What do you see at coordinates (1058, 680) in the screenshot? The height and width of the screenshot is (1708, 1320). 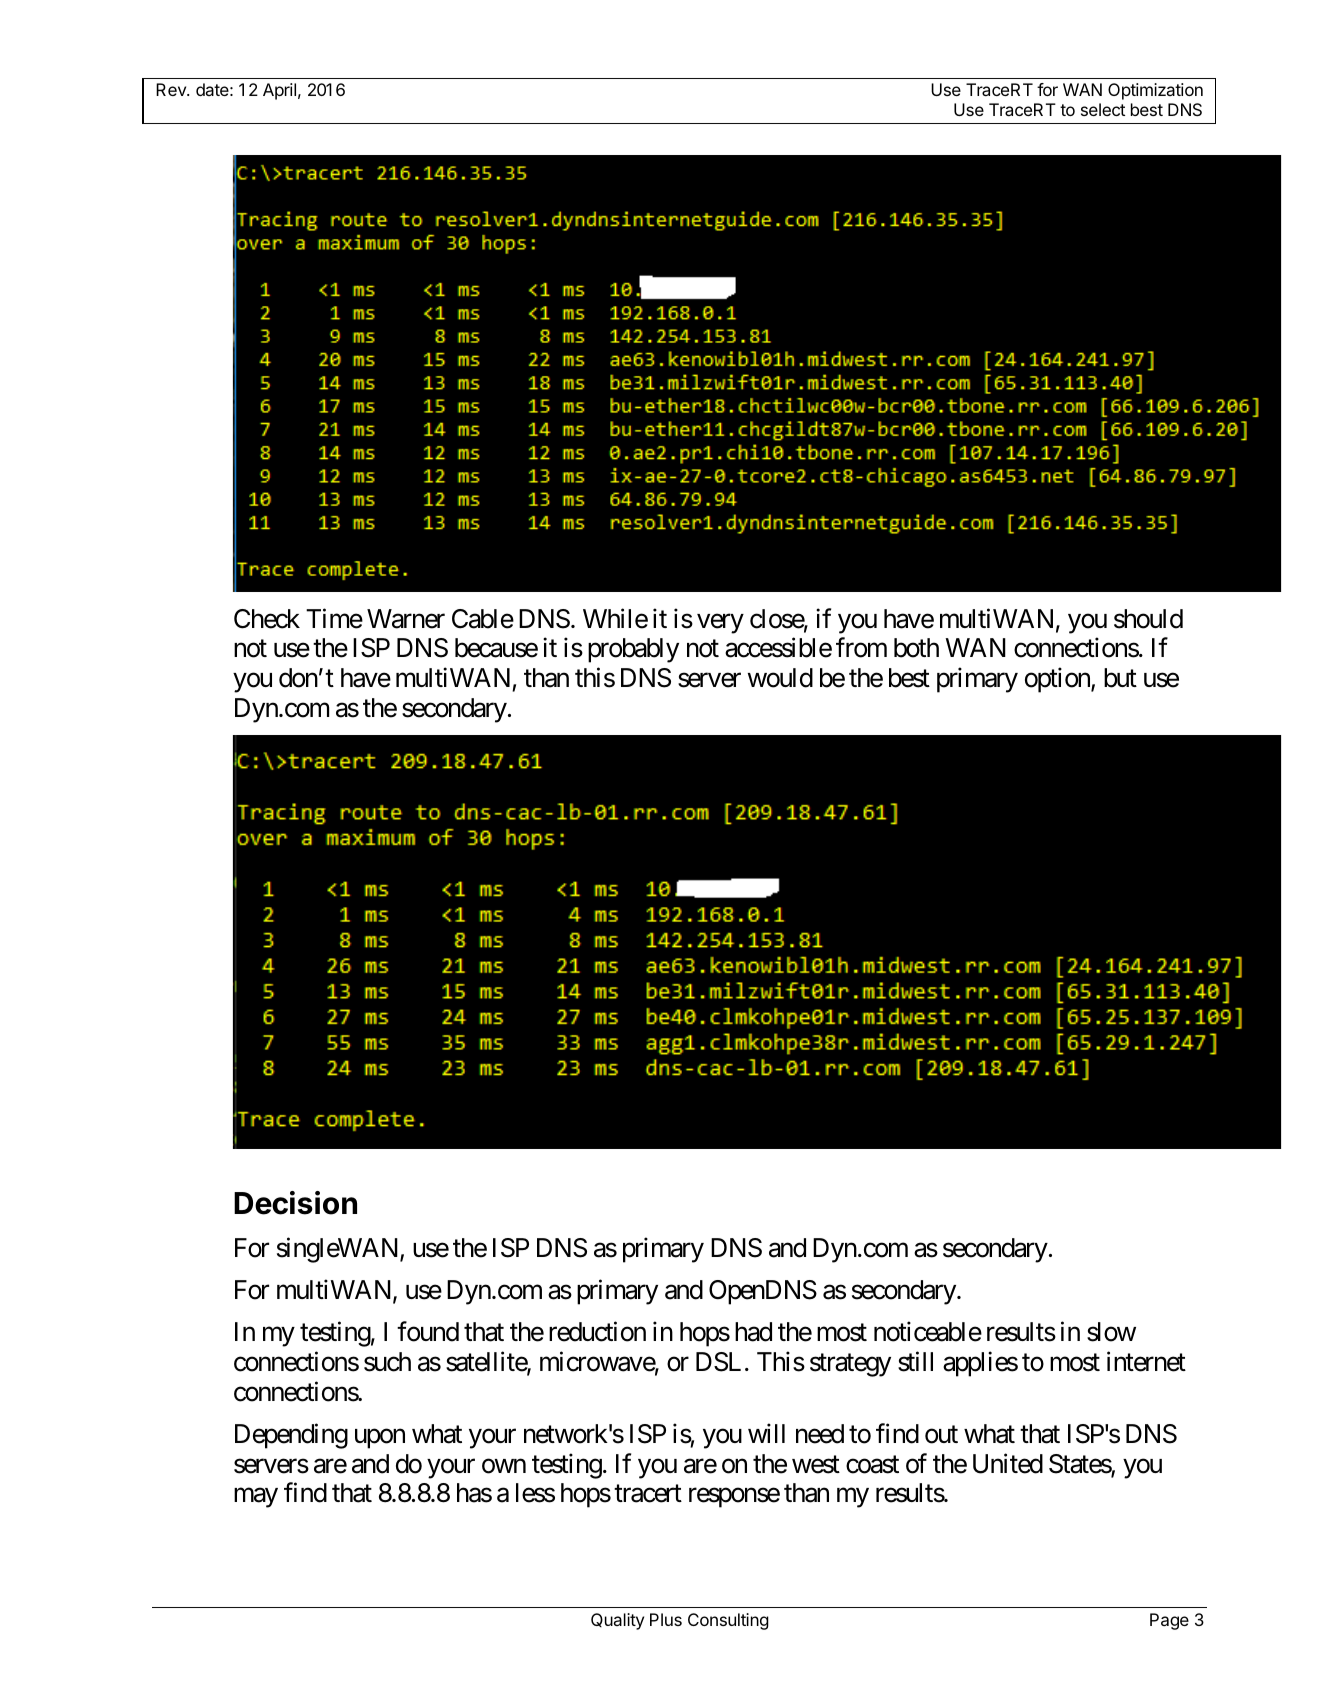 I see `option` at bounding box center [1058, 680].
